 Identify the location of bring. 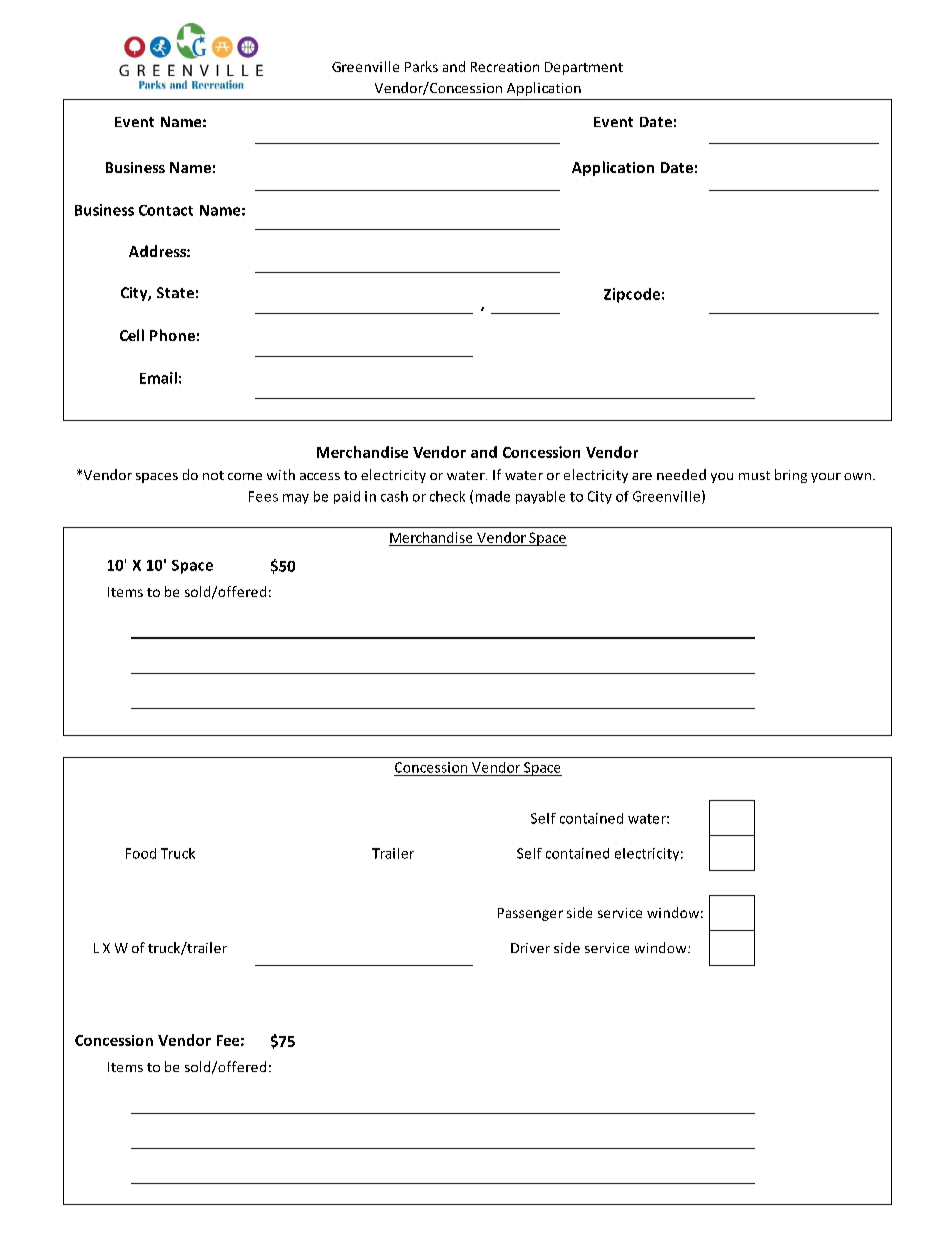
(791, 476).
